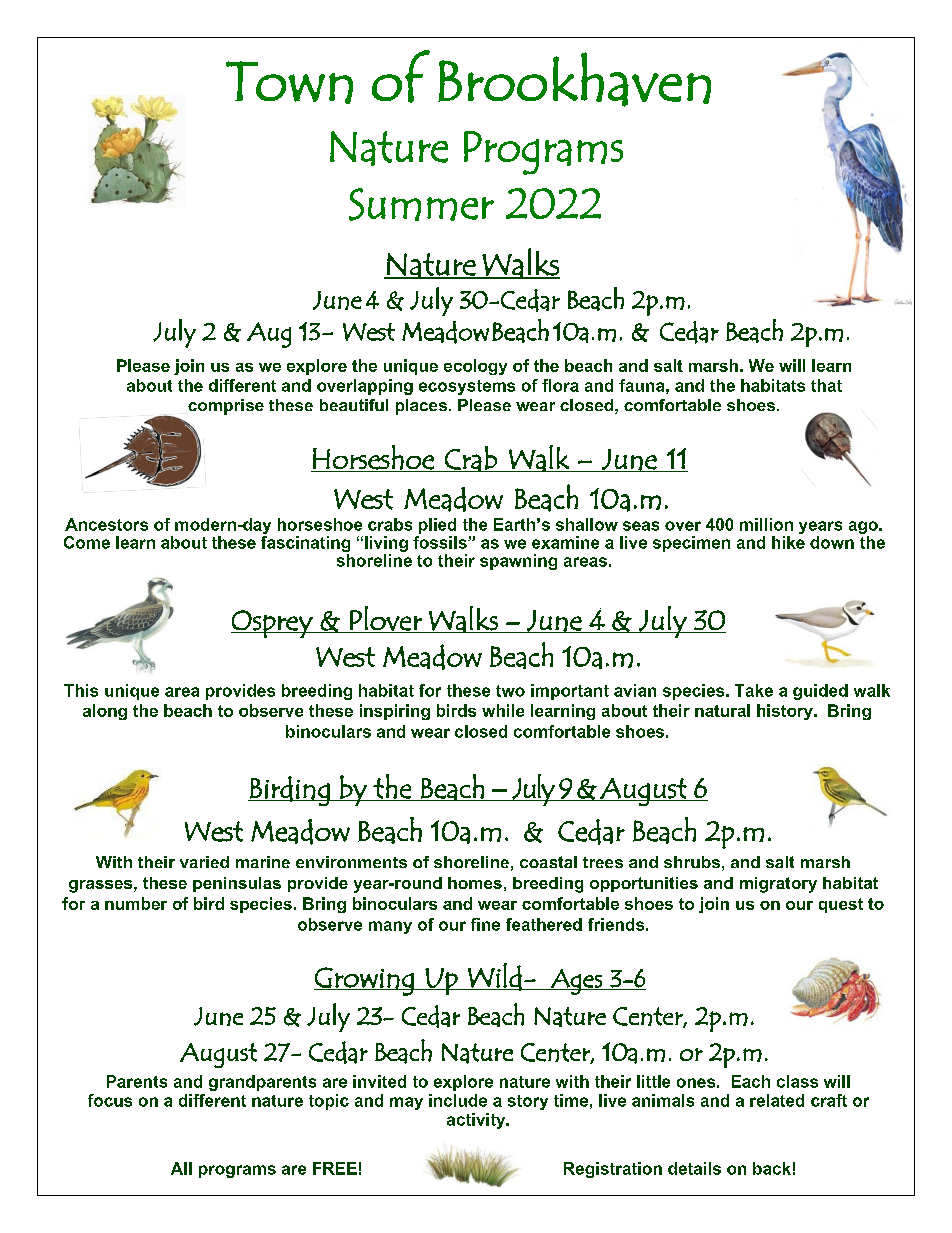 The image size is (952, 1233). I want to click on homes, so click(475, 883).
